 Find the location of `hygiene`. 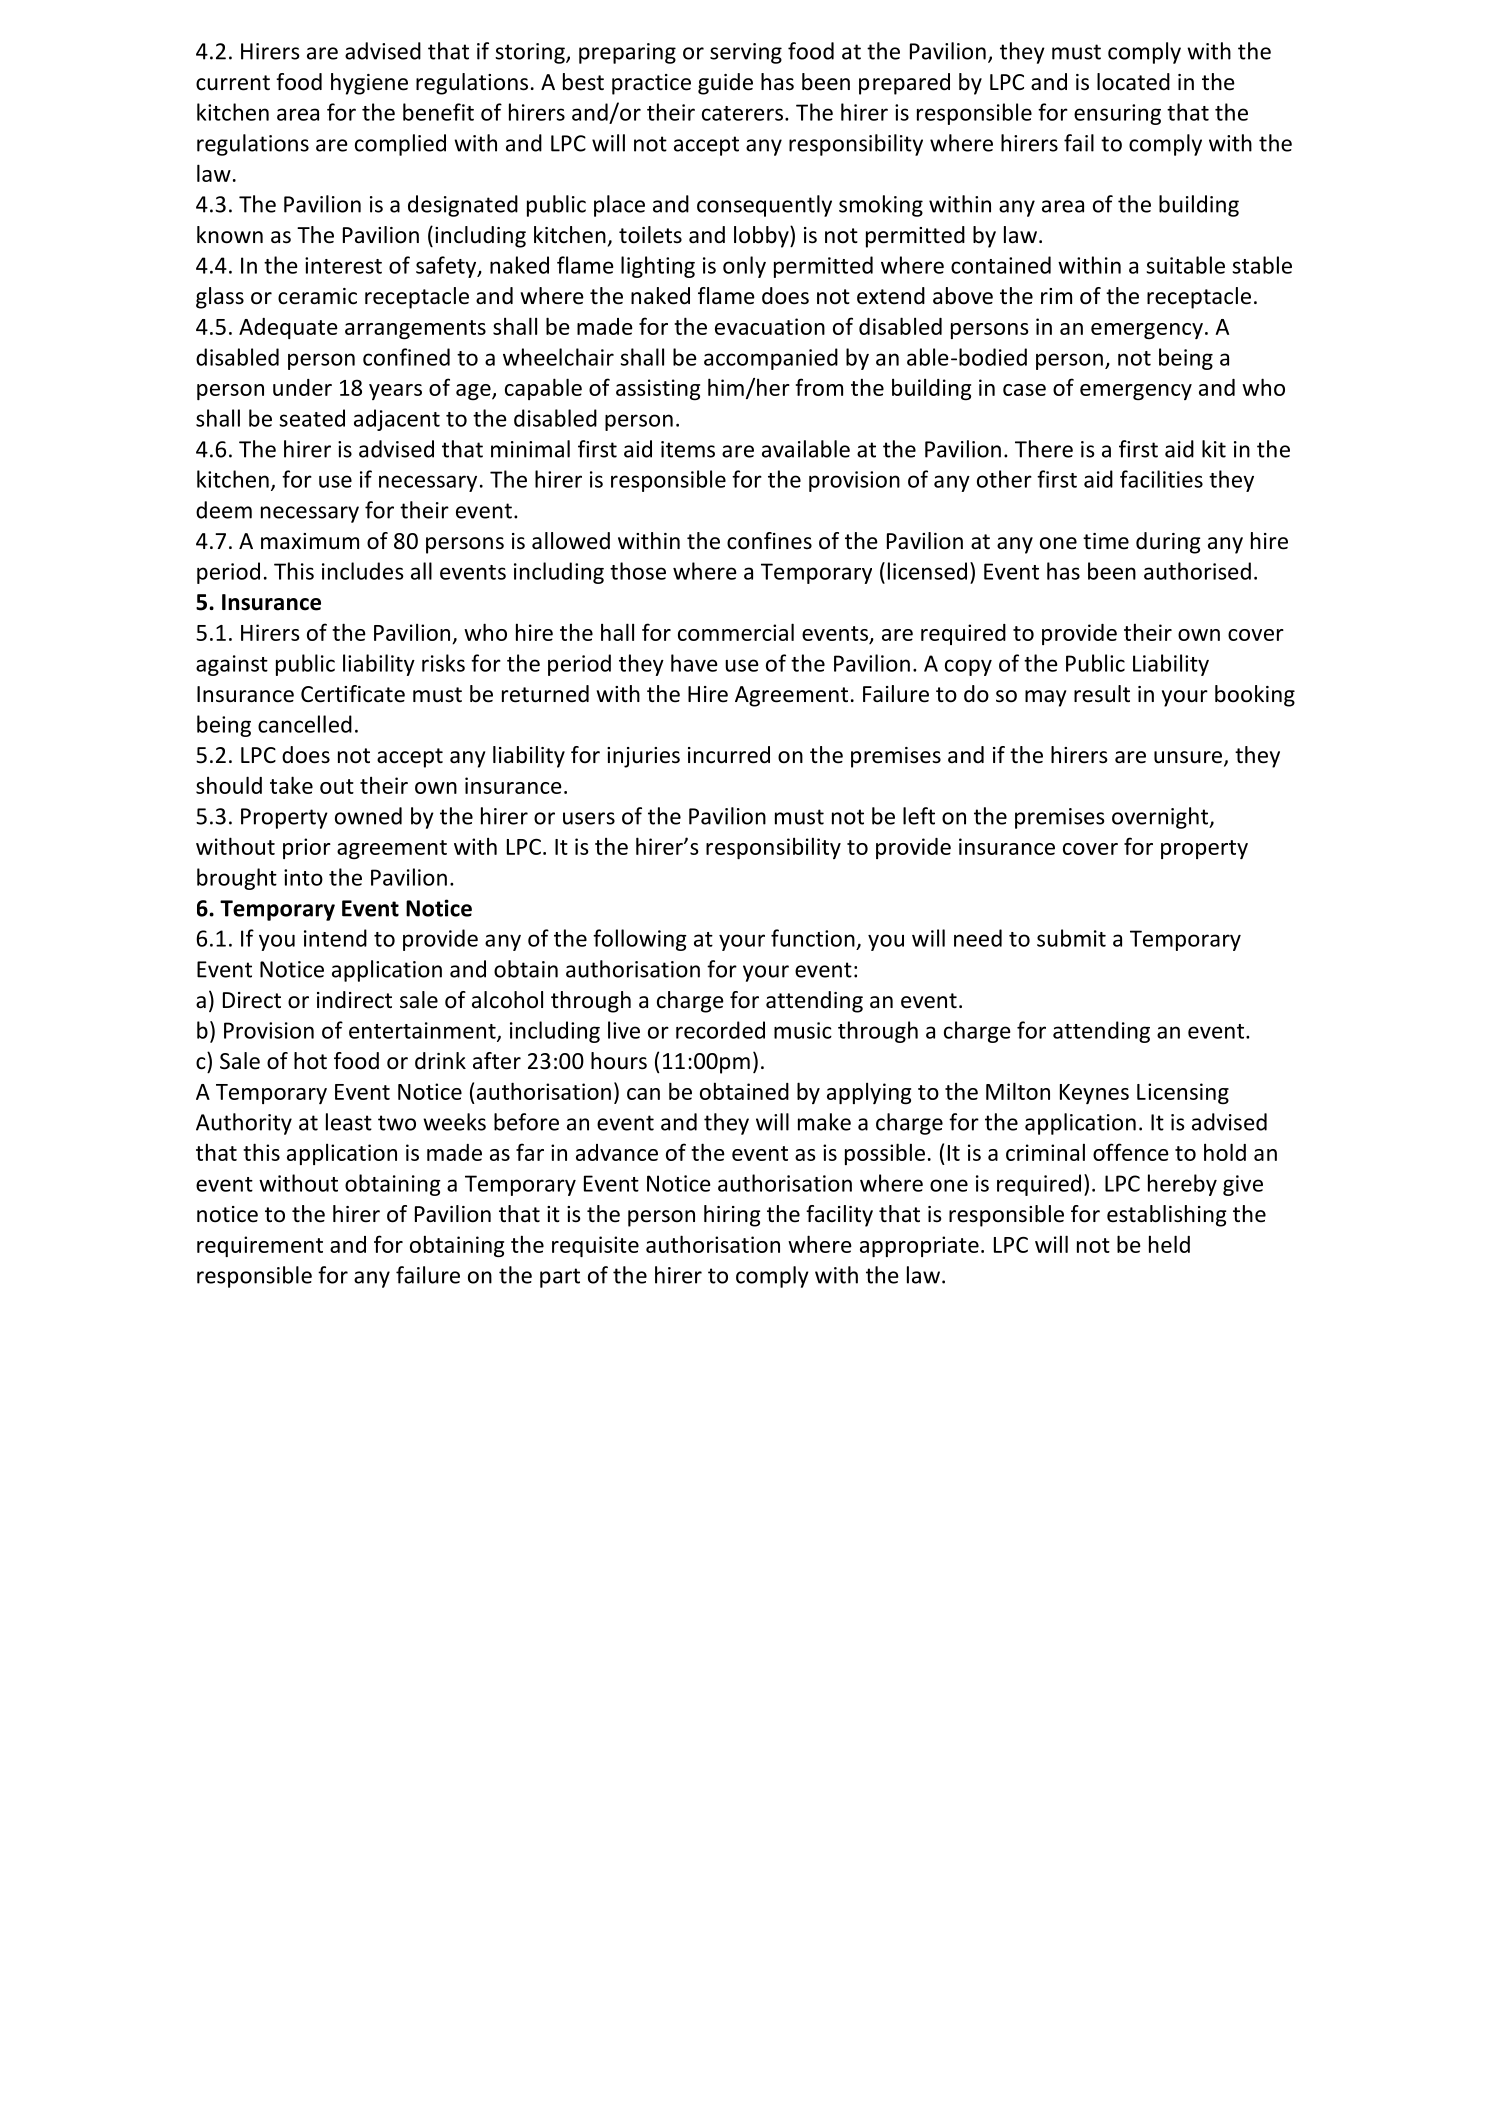

hygiene is located at coordinates (369, 84).
